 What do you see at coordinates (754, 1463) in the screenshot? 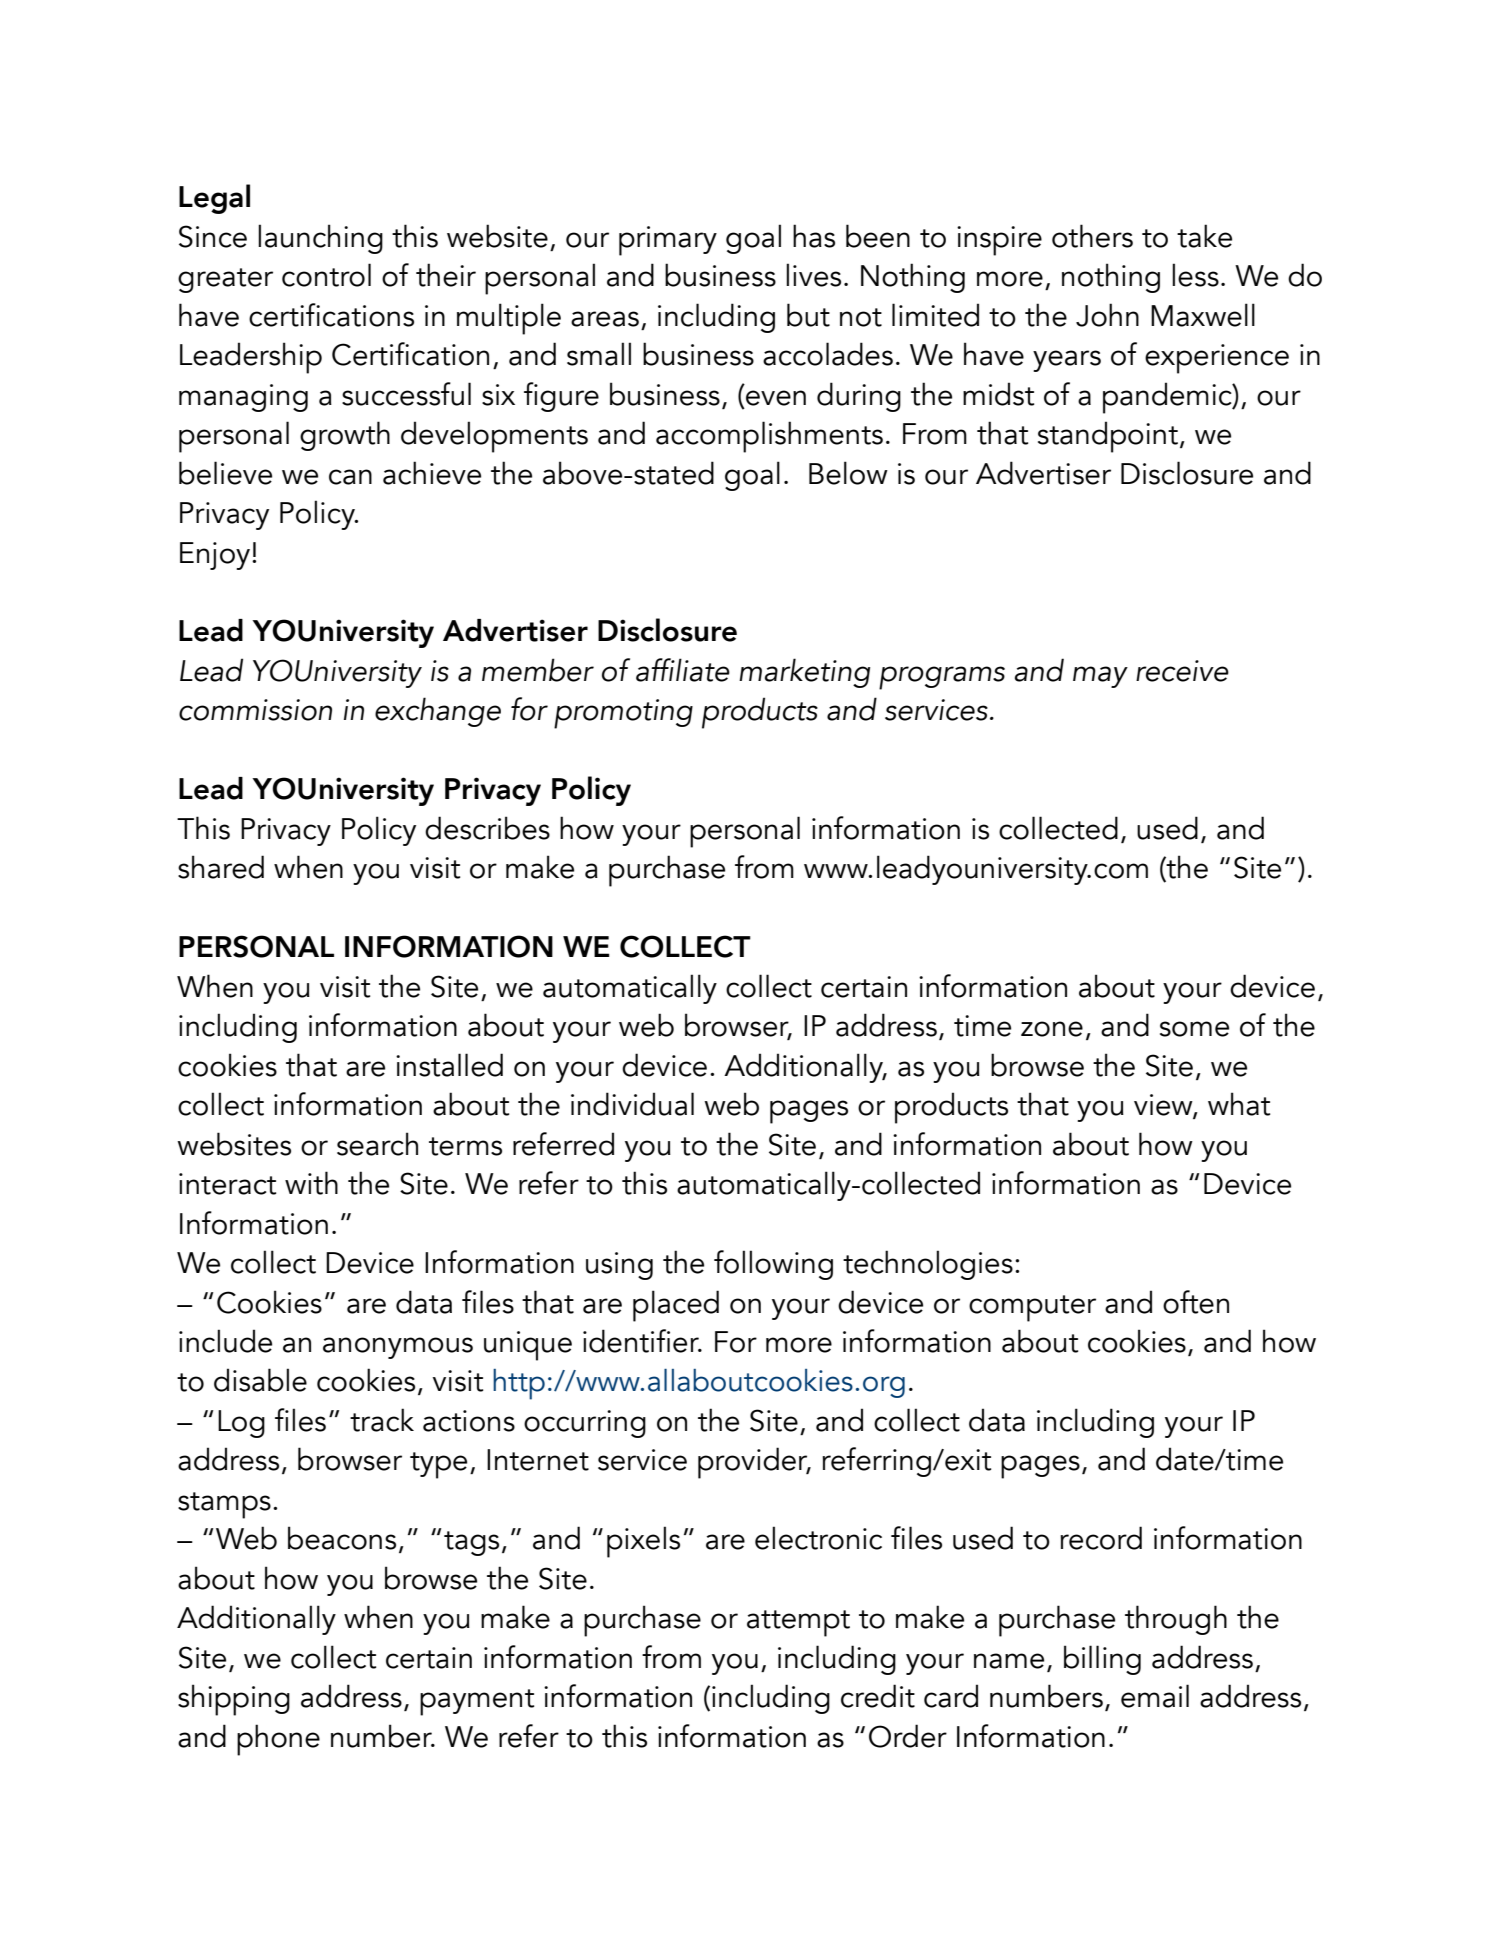
I see `provider` at bounding box center [754, 1463].
